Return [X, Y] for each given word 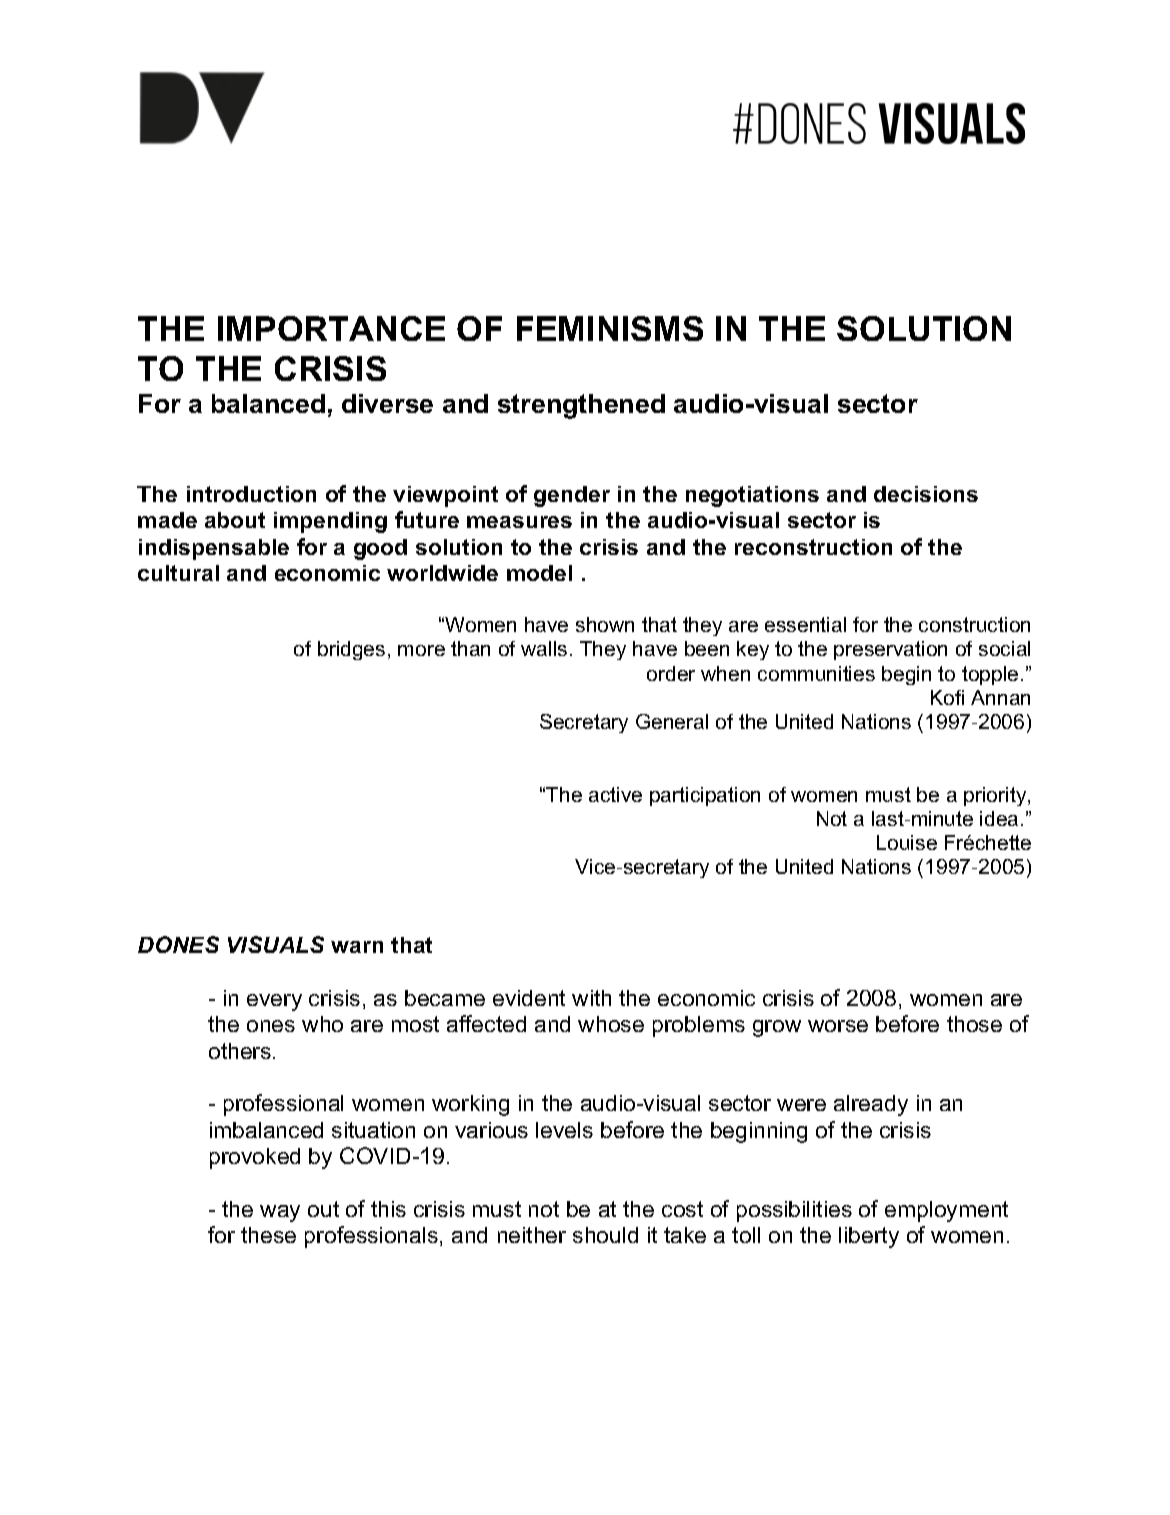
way [280, 1213]
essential [805, 624]
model [539, 573]
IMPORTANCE [331, 328]
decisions [926, 494]
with [591, 998]
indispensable [214, 549]
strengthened [581, 406]
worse [838, 1026]
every [274, 1002]
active [615, 794]
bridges [351, 650]
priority [996, 796]
